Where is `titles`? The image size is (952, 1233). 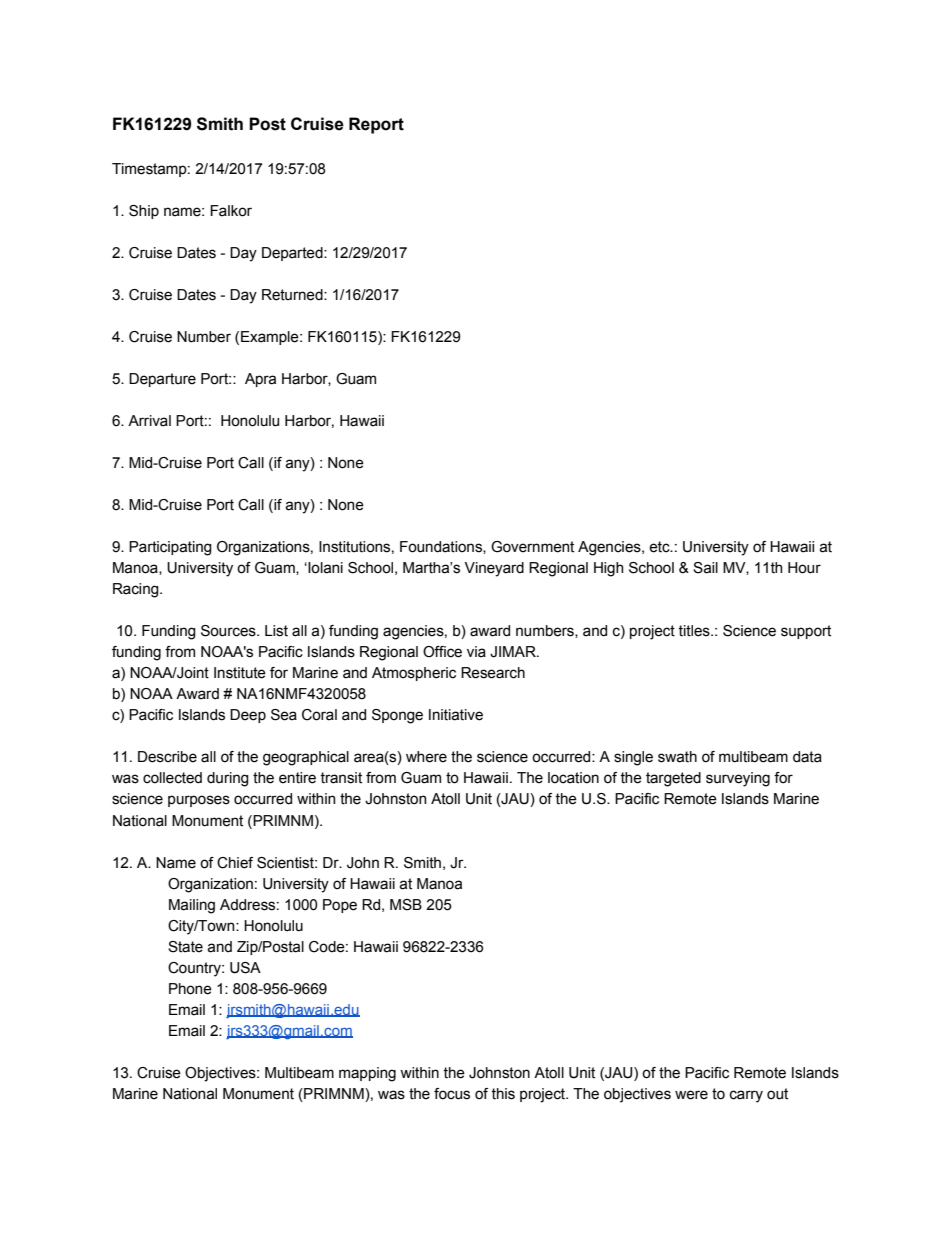 titles is located at coordinates (695, 631).
